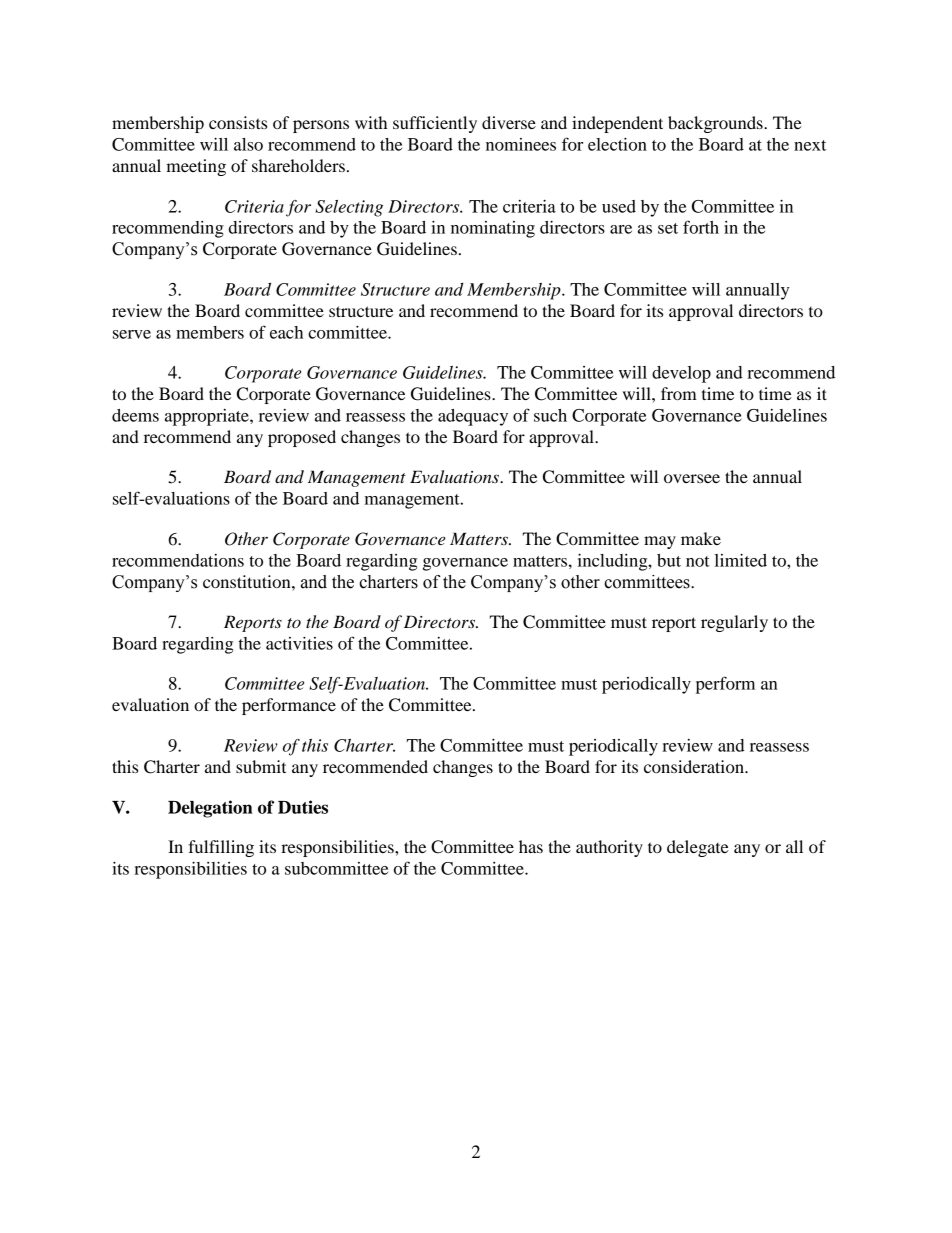 This image has height=1233, width=952. What do you see at coordinates (473, 417) in the image?
I see `adequacy` at bounding box center [473, 417].
